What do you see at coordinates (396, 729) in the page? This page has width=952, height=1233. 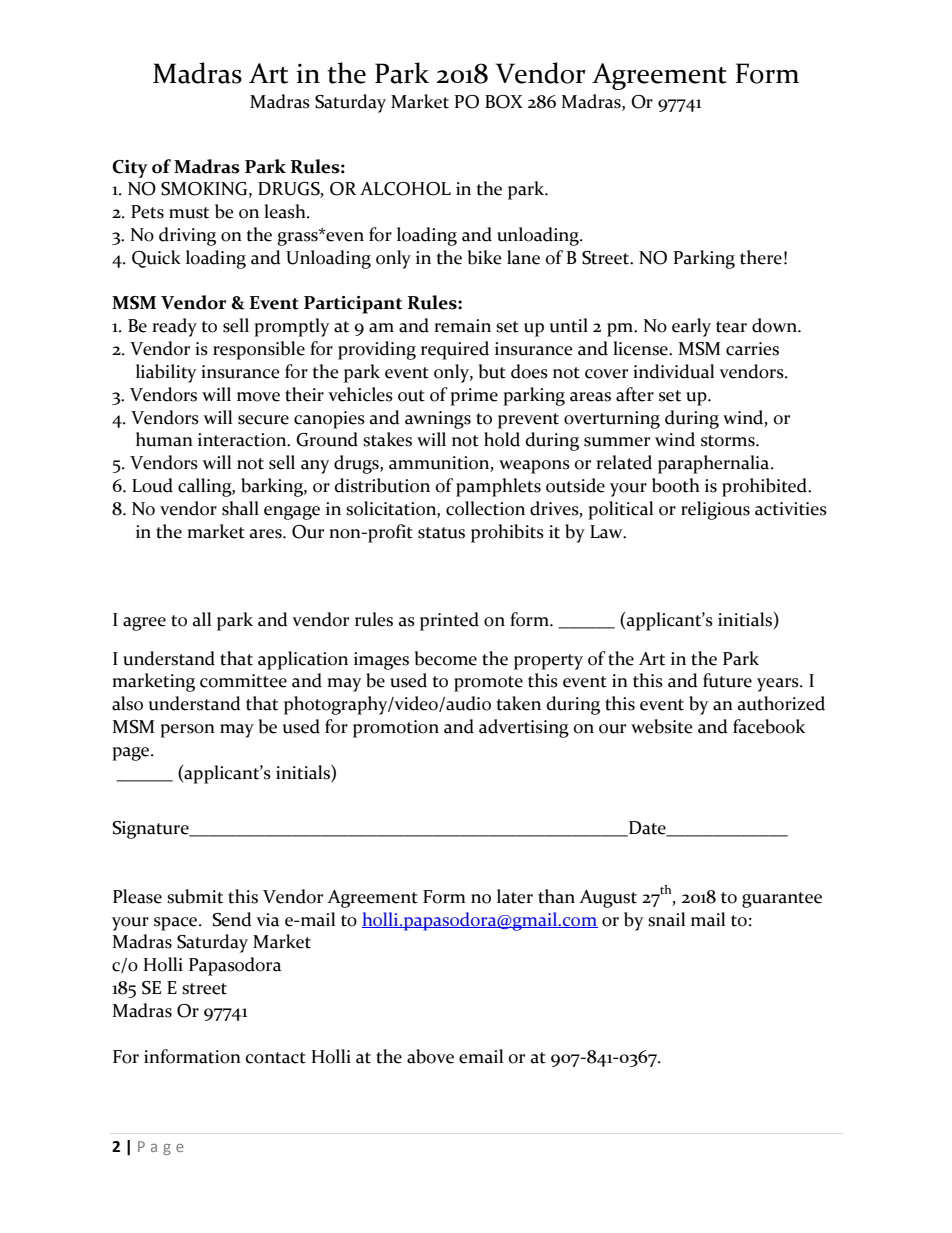 I see `promotion` at bounding box center [396, 729].
